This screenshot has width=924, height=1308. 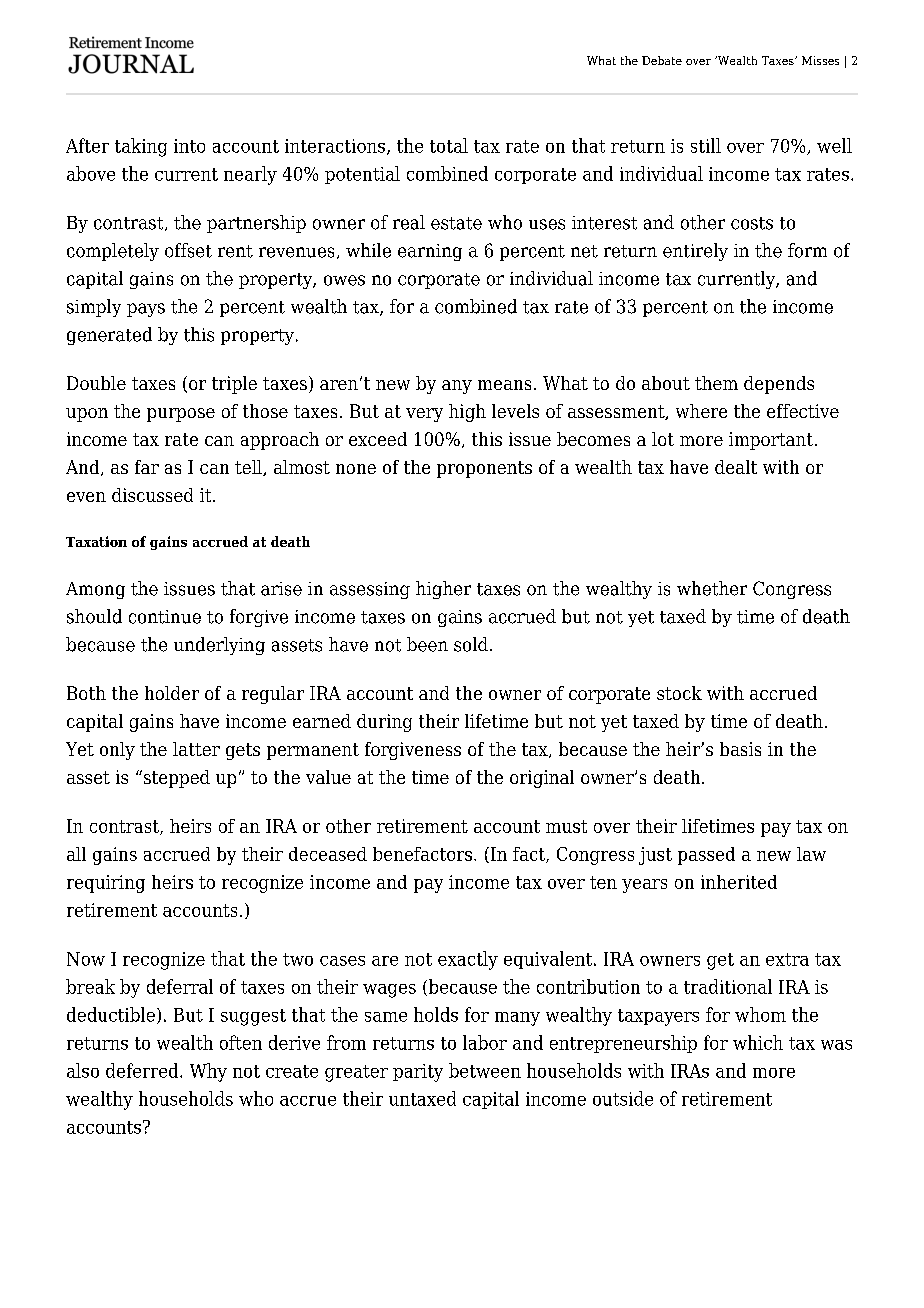 I want to click on entirely, so click(x=695, y=252).
